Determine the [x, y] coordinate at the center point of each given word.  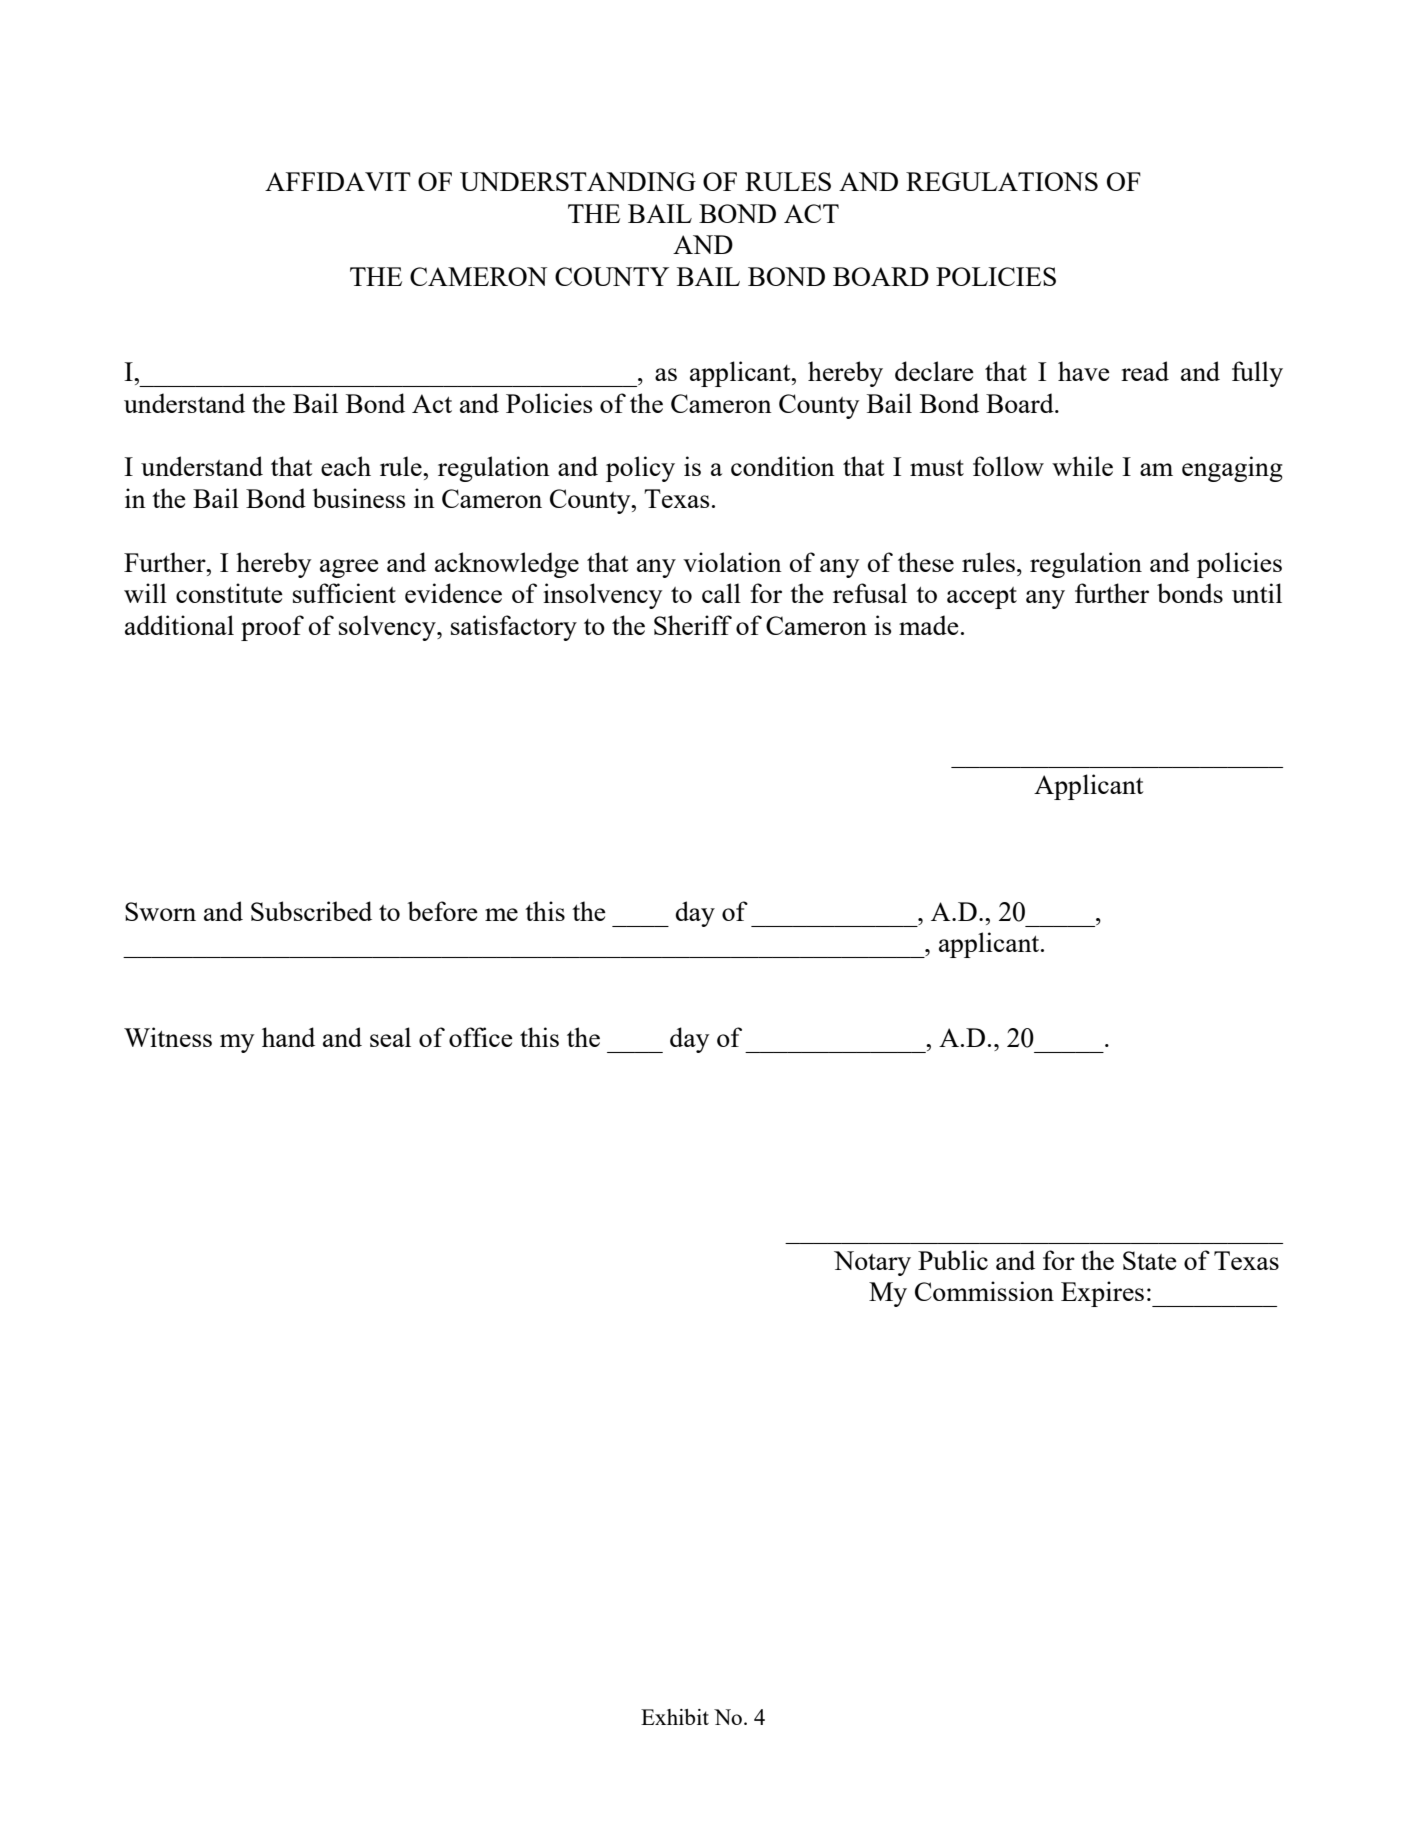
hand [288, 1037]
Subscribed [311, 911]
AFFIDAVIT [338, 181]
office [481, 1037]
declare [934, 371]
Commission [984, 1291]
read [1145, 371]
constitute [229, 593]
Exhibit [675, 1717]
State [1150, 1260]
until [1257, 593]
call [721, 593]
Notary [872, 1263]
